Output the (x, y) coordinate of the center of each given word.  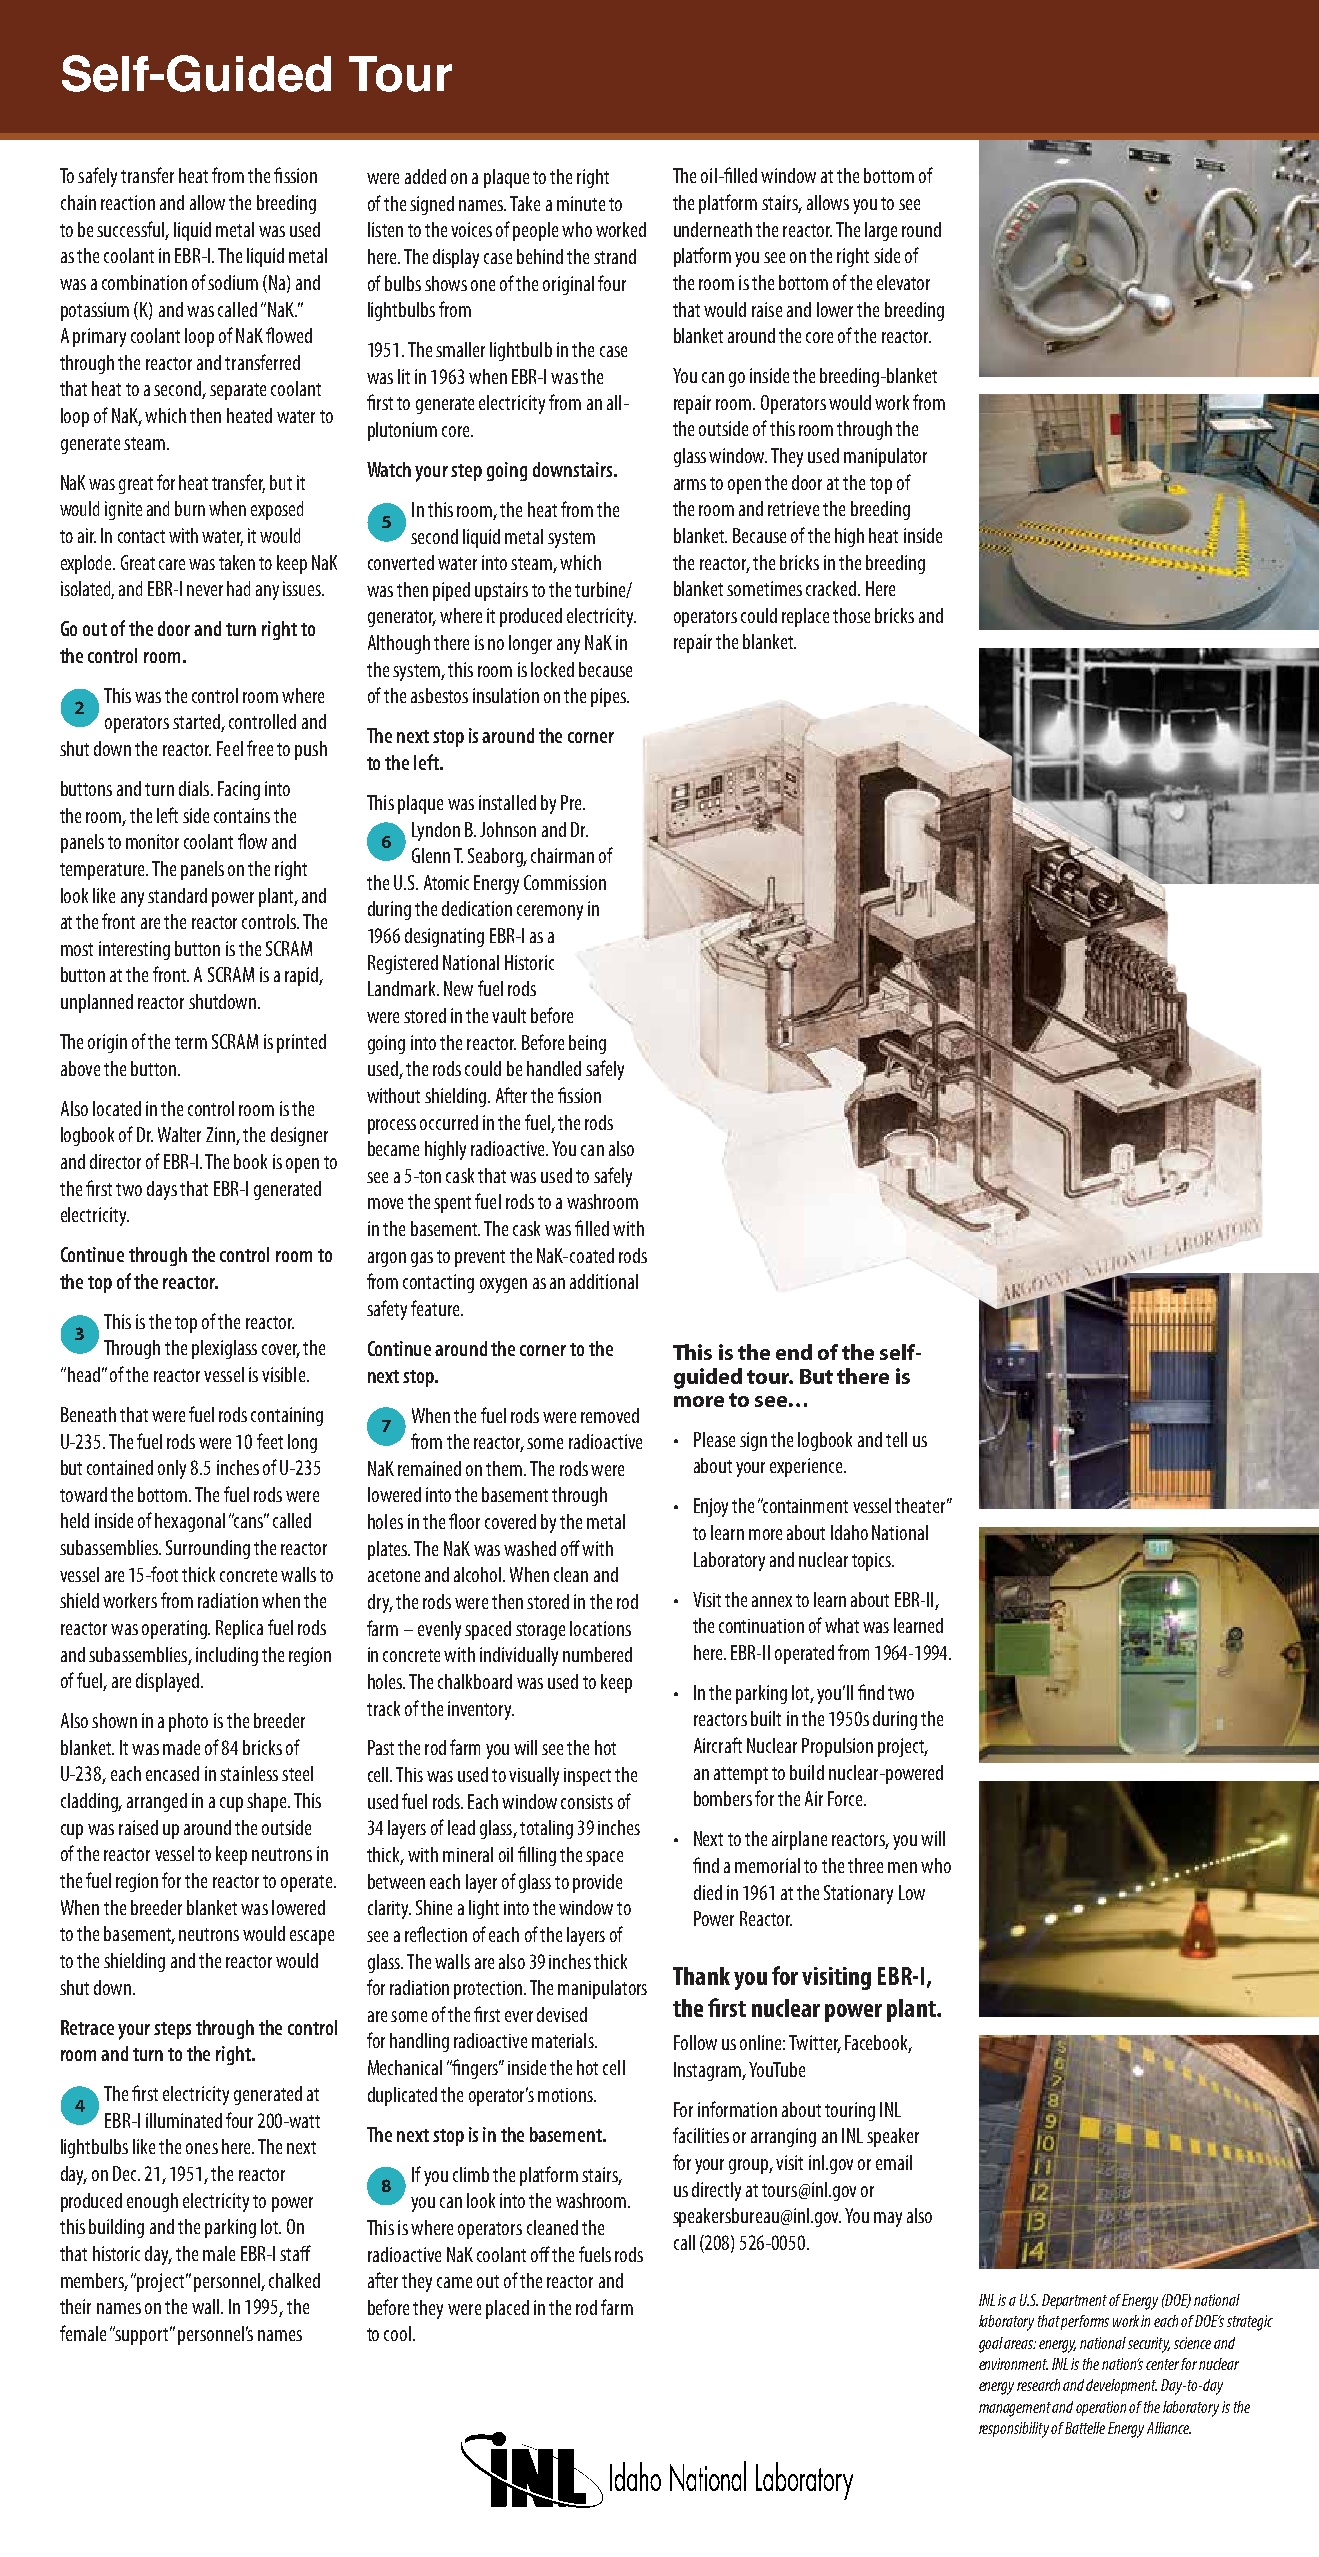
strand (615, 256)
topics (873, 1562)
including (227, 1656)
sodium (233, 282)
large (881, 231)
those (851, 615)
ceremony (550, 912)
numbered (597, 1654)
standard (177, 895)
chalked (294, 2280)
